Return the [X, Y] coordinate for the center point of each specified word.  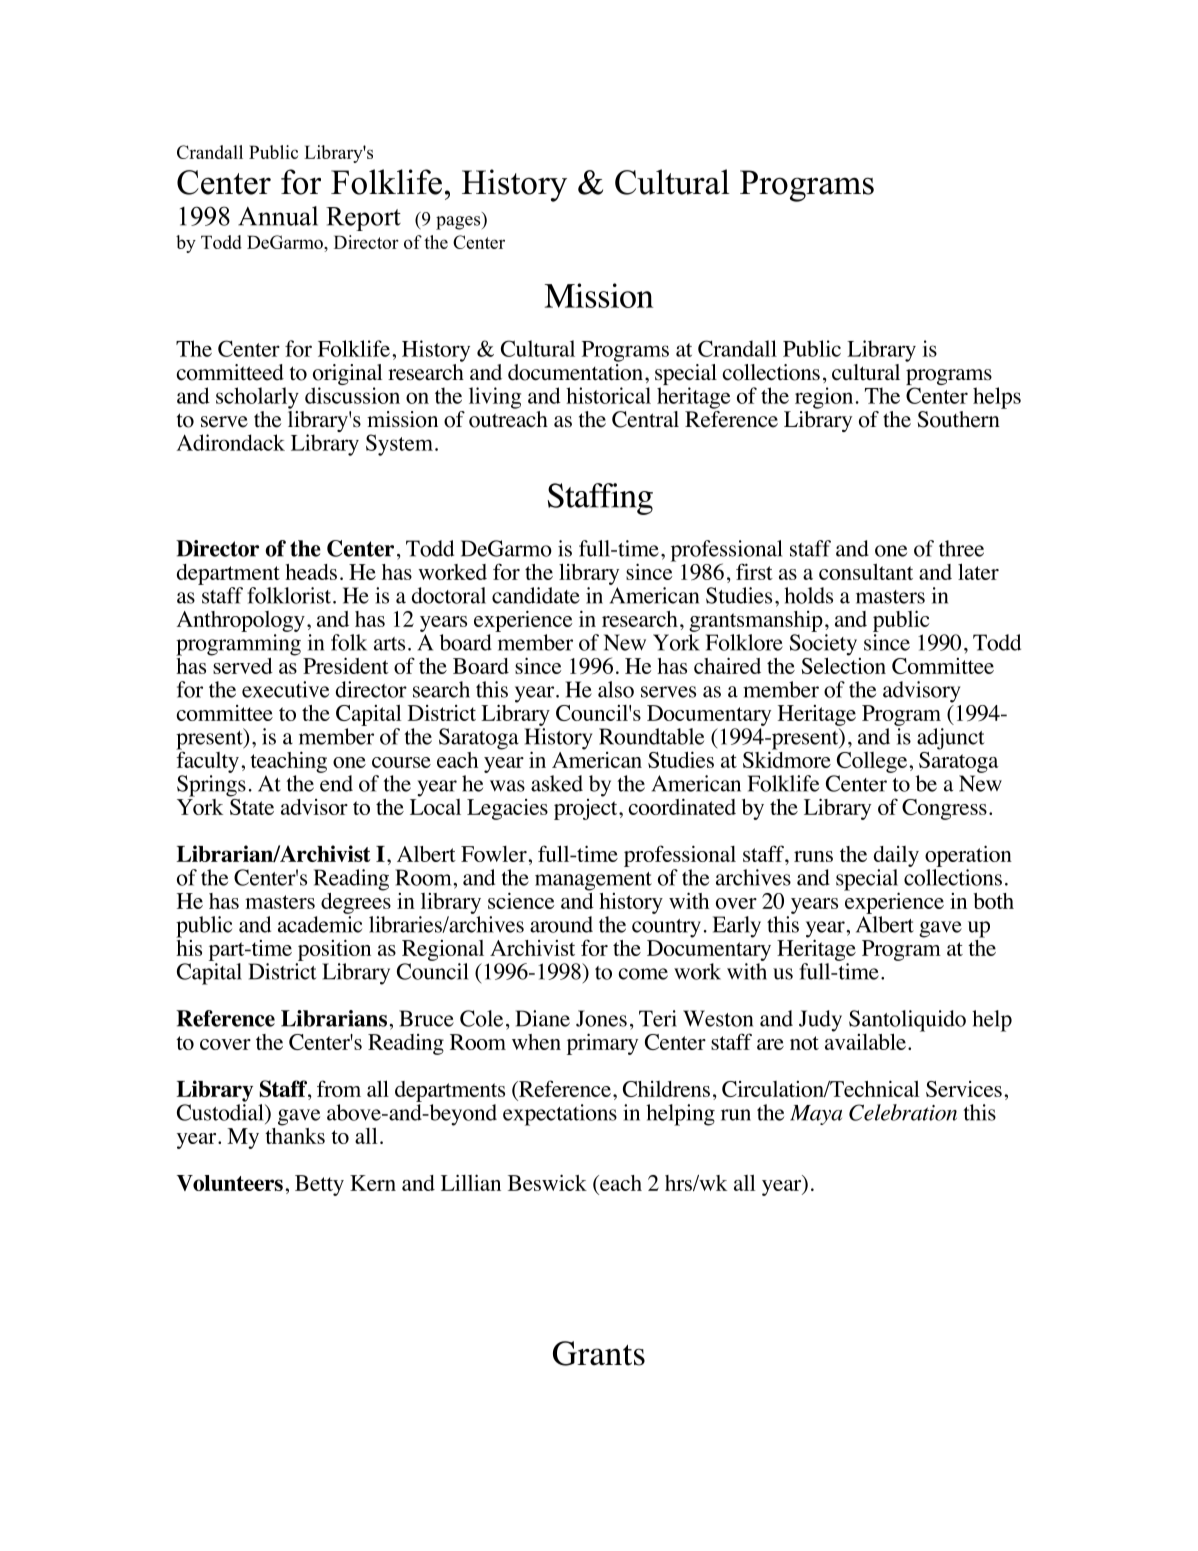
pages [459, 223]
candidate [536, 595]
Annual [278, 216]
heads [311, 572]
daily [896, 856]
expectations [560, 1115]
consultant [866, 571]
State [251, 805]
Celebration [903, 1112]
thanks [295, 1134]
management [593, 881]
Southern [960, 418]
